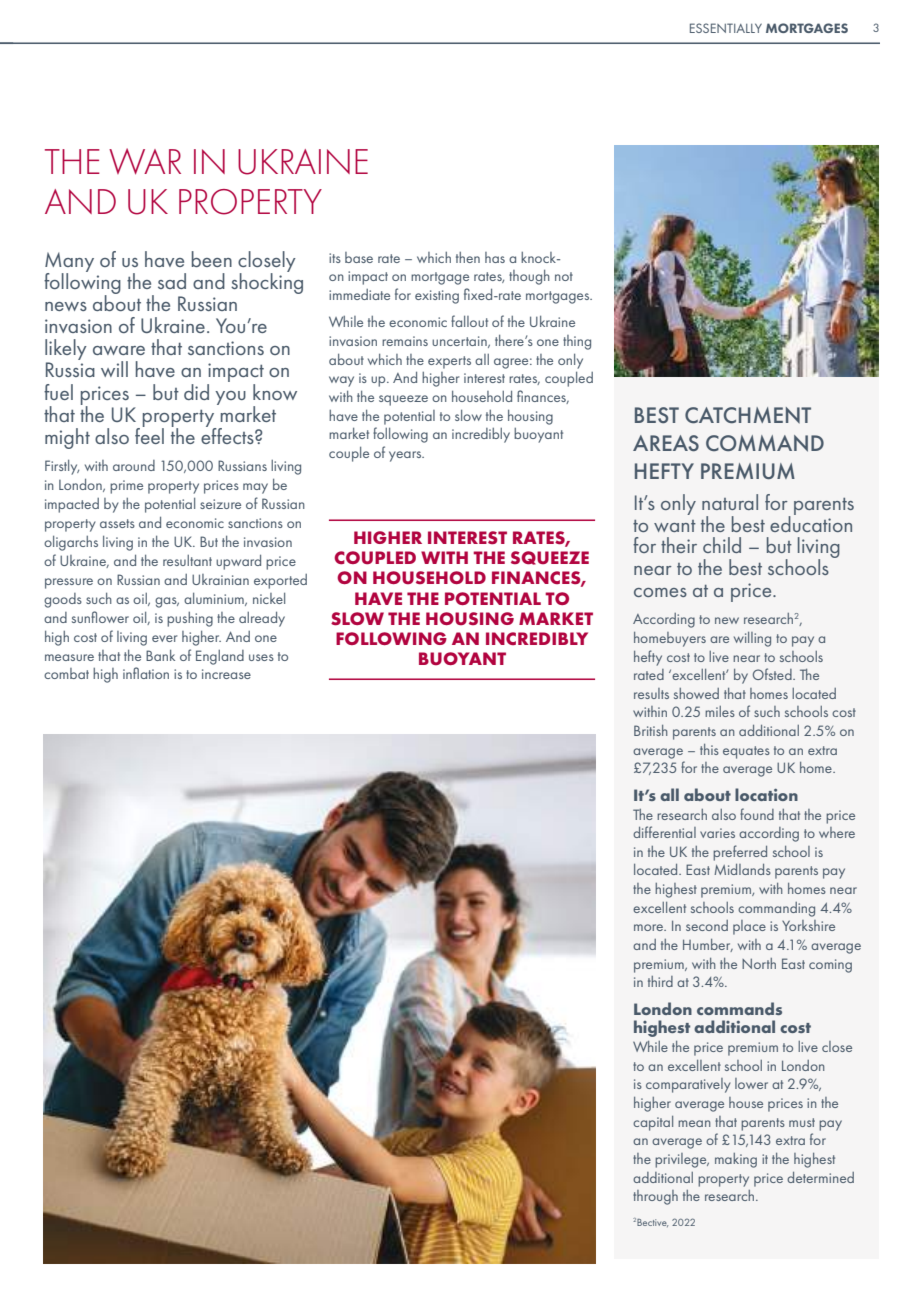 The image size is (924, 1308). What do you see at coordinates (655, 1197) in the screenshot?
I see `through` at bounding box center [655, 1197].
